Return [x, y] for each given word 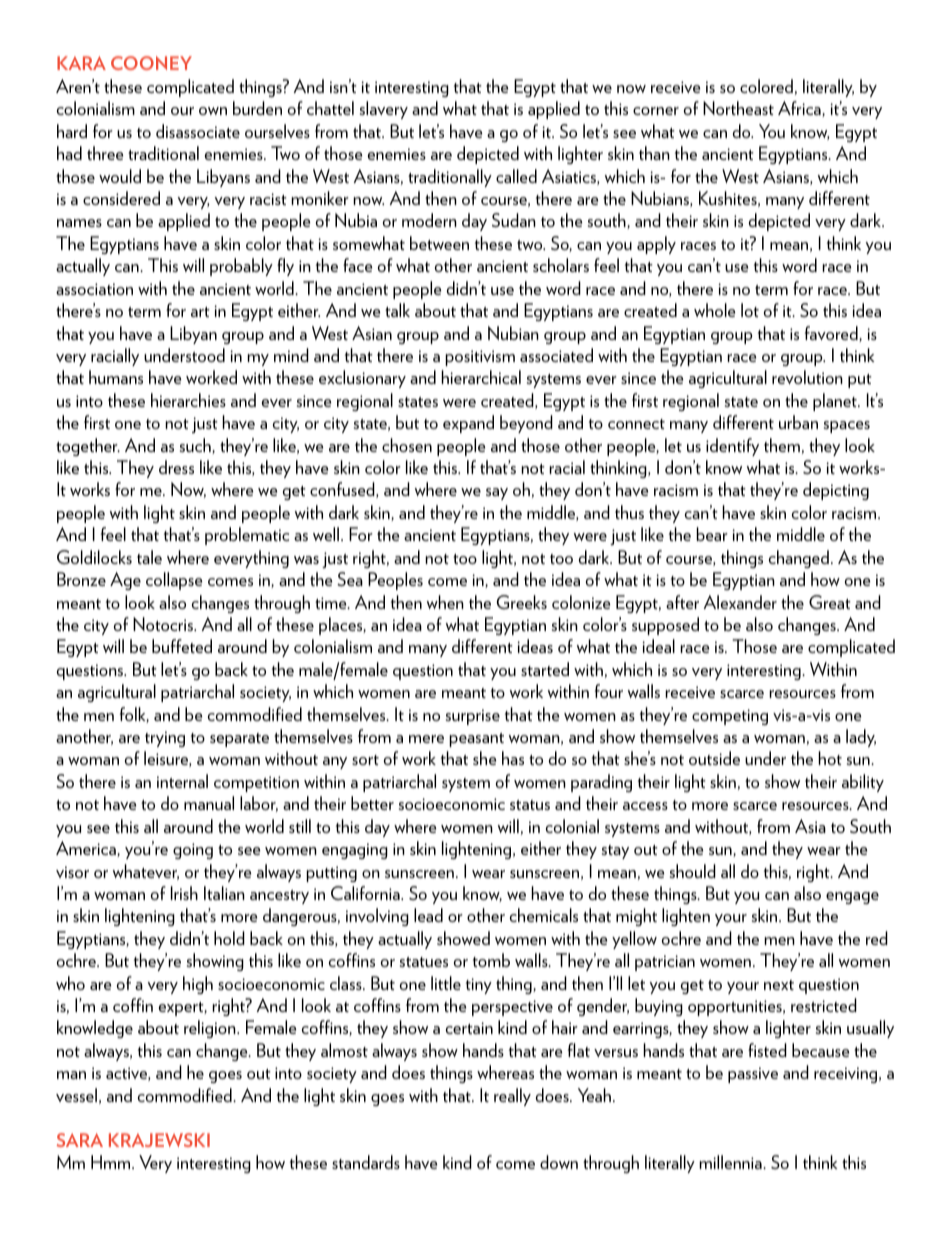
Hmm [112, 1162]
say [497, 494]
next [779, 985]
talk [397, 310]
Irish [184, 893]
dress [176, 467]
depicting [836, 491]
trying [165, 739]
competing [730, 717]
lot [750, 310]
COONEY [151, 63]
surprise [473, 717]
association [94, 289]
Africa [800, 109]
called [516, 176]
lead [428, 915]
